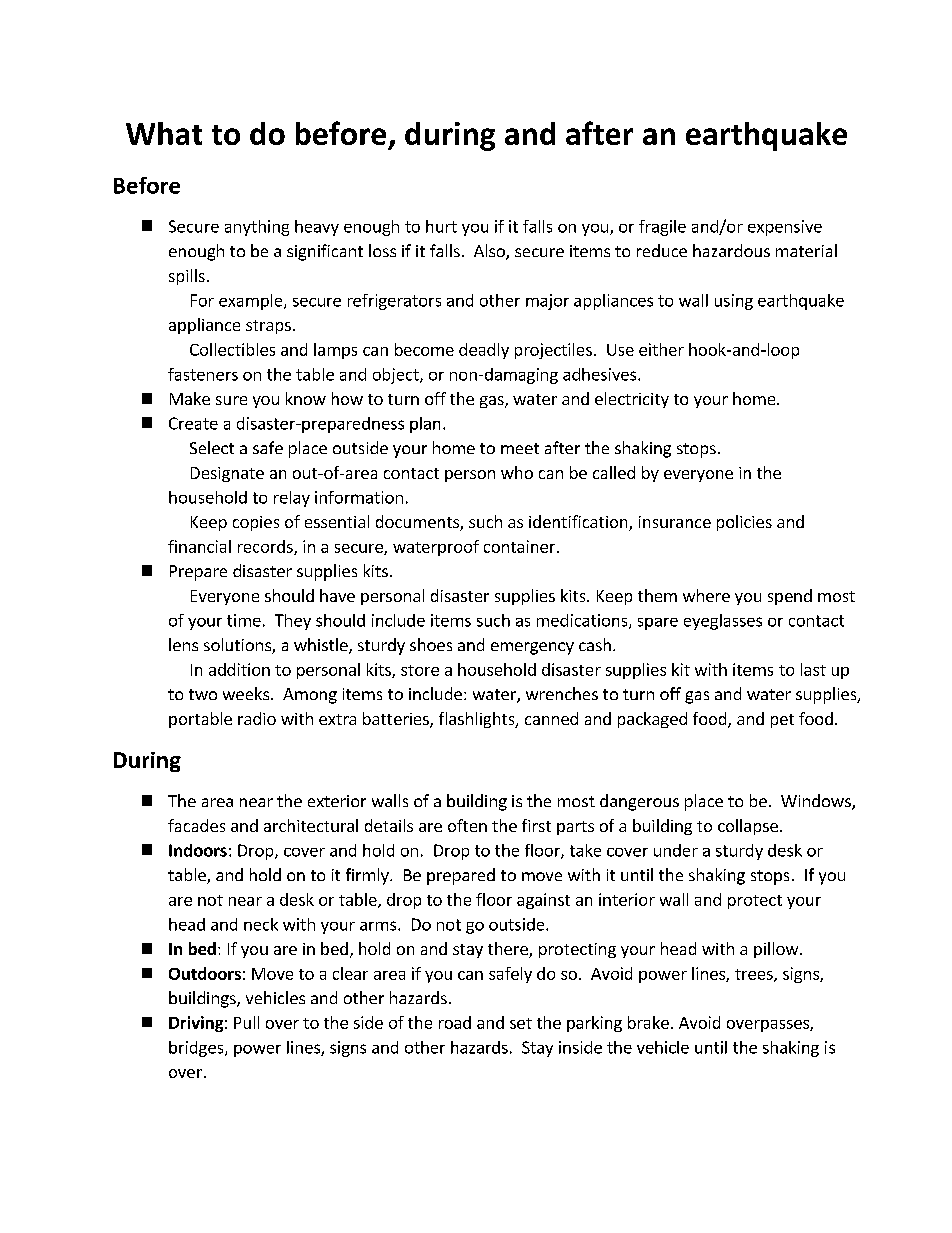 The width and height of the image is (952, 1233). What do you see at coordinates (744, 523) in the image?
I see `policies` at bounding box center [744, 523].
